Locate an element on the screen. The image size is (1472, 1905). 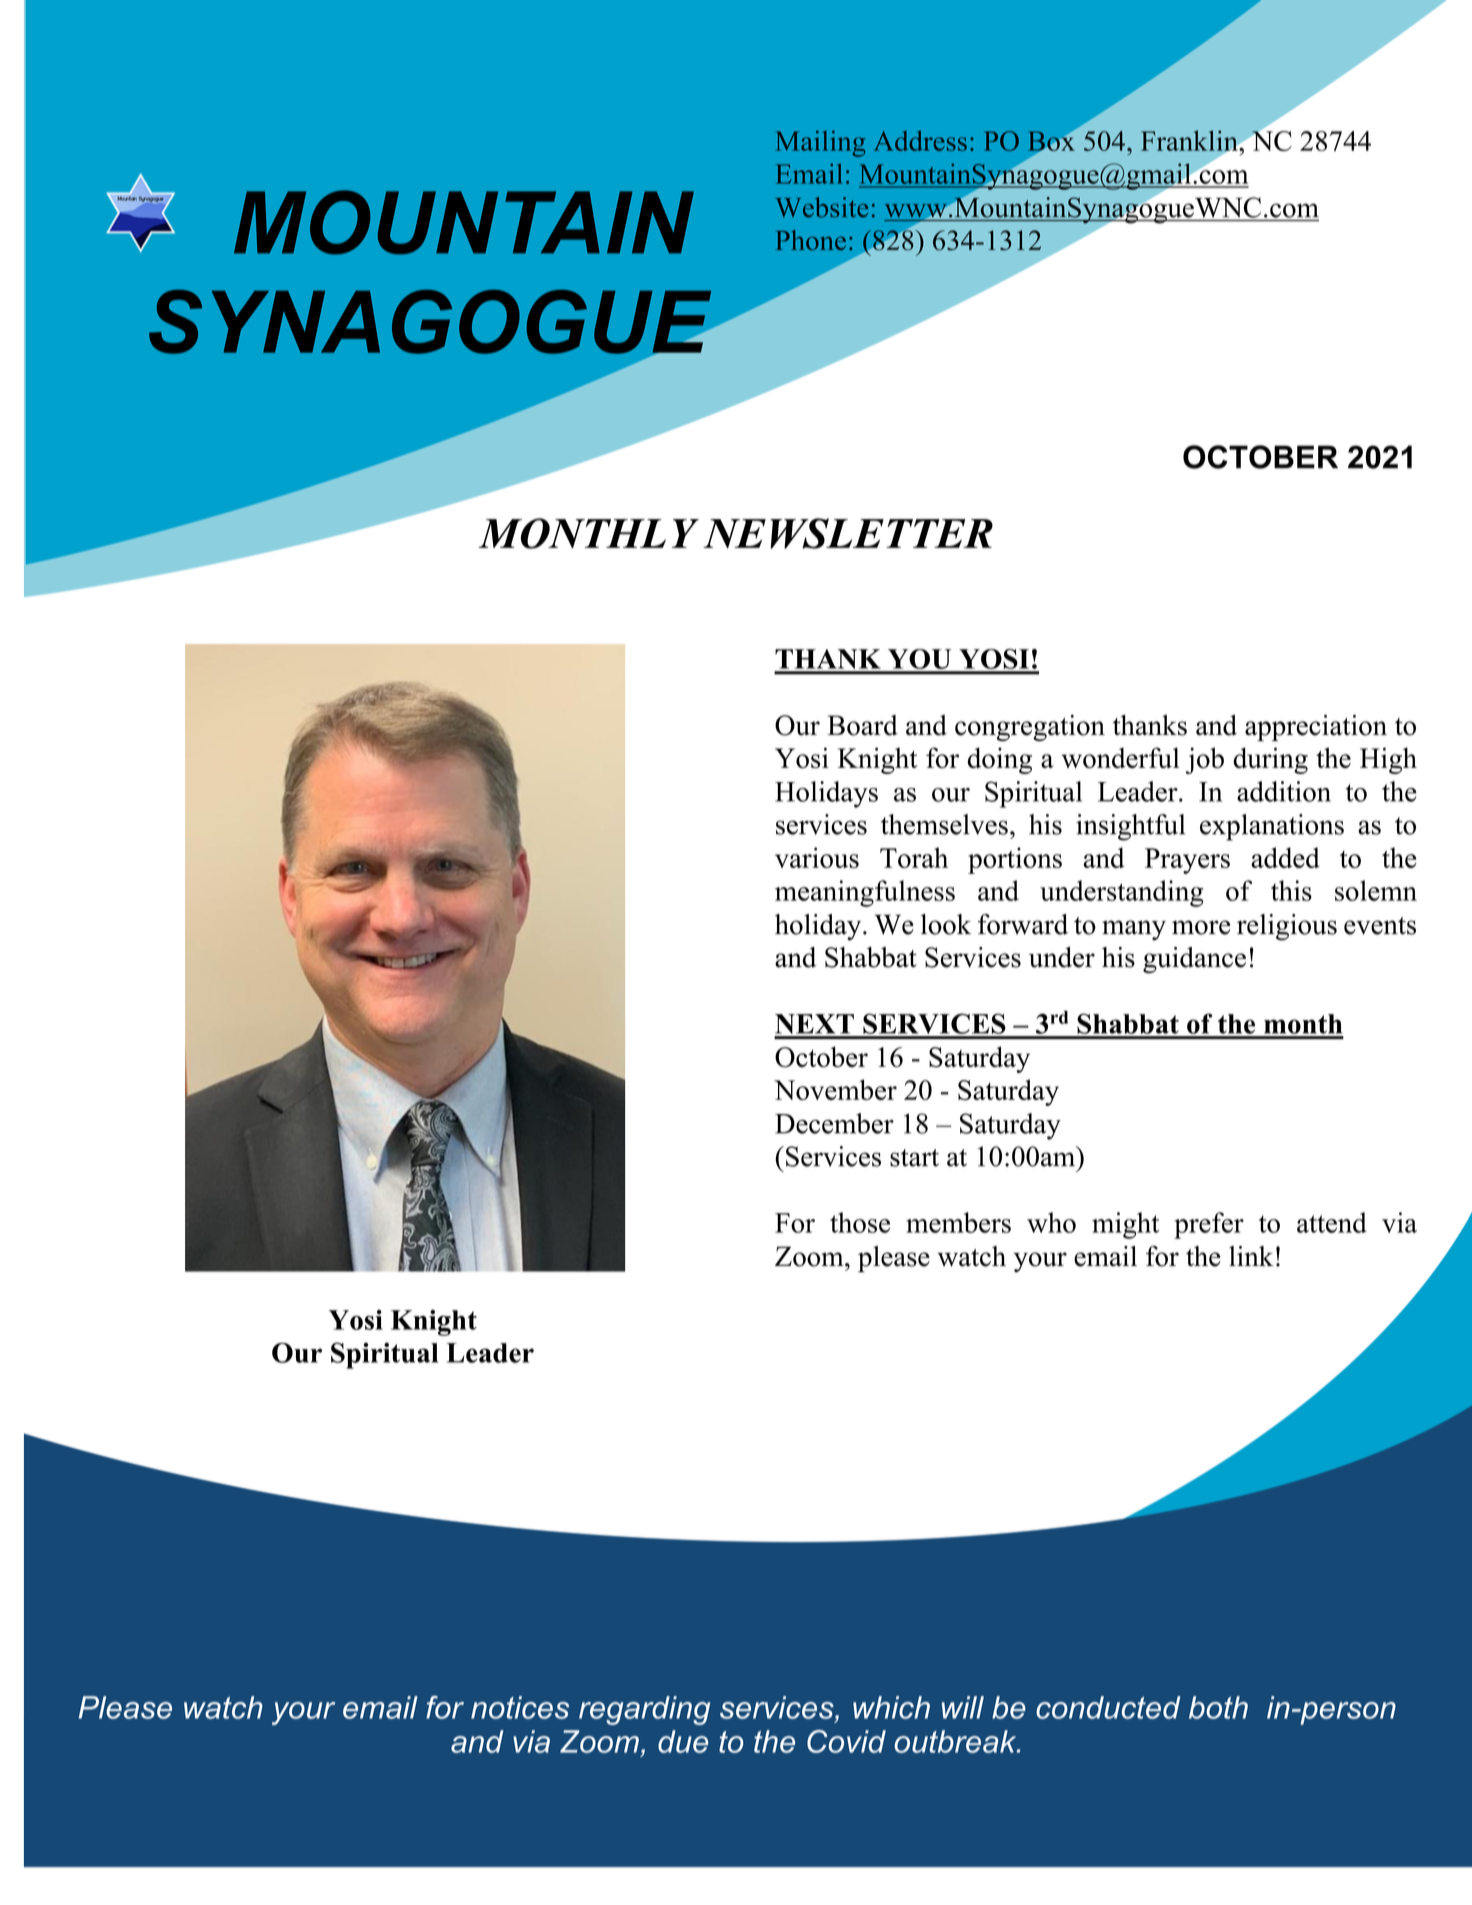
regarding is located at coordinates (644, 1710).
